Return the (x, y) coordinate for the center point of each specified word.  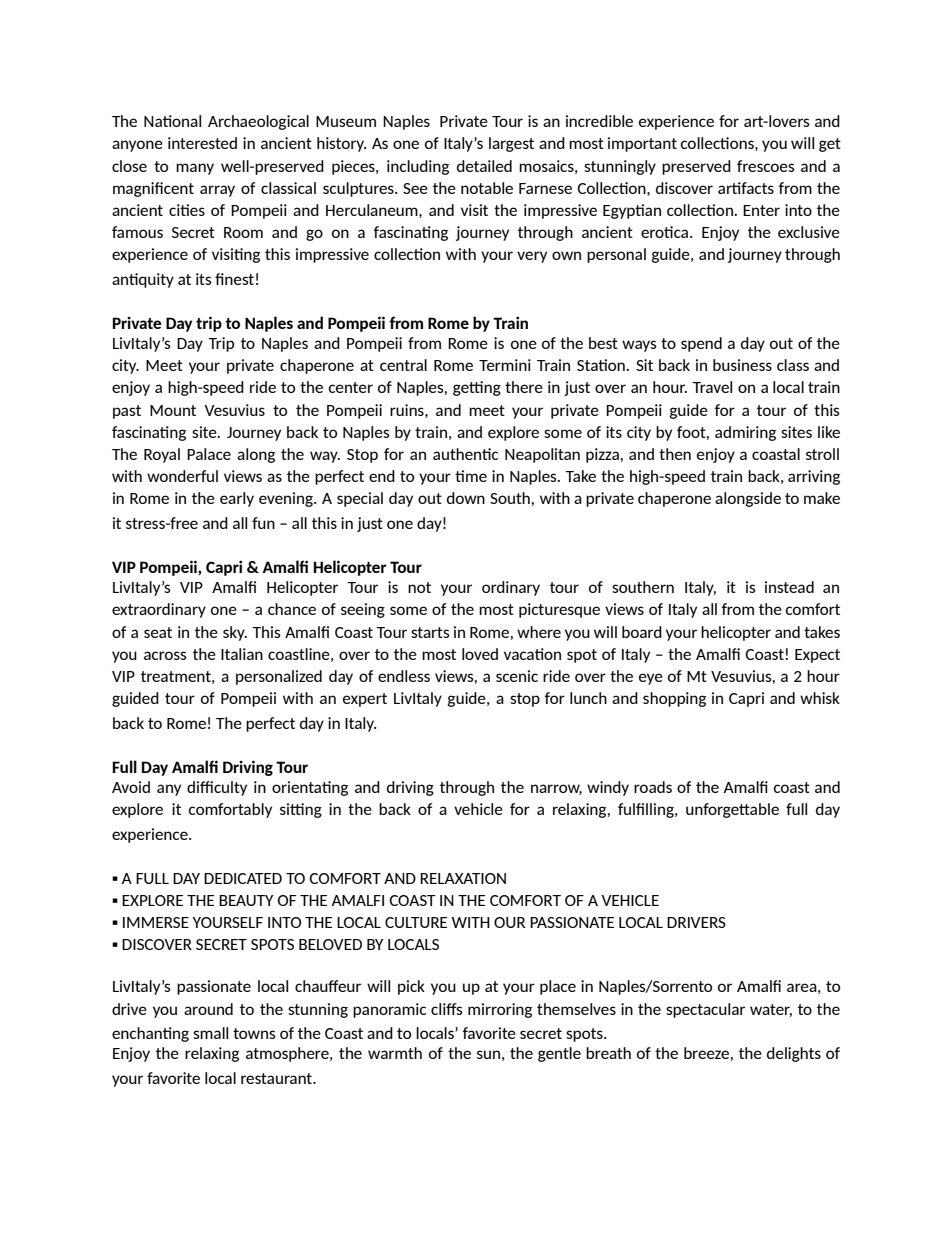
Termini (505, 365)
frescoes (766, 166)
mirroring (500, 1010)
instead (789, 587)
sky (235, 633)
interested (202, 143)
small (210, 1033)
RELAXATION (463, 878)
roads (653, 787)
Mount (173, 410)
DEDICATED (243, 878)
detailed (484, 166)
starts (430, 632)
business (742, 365)
